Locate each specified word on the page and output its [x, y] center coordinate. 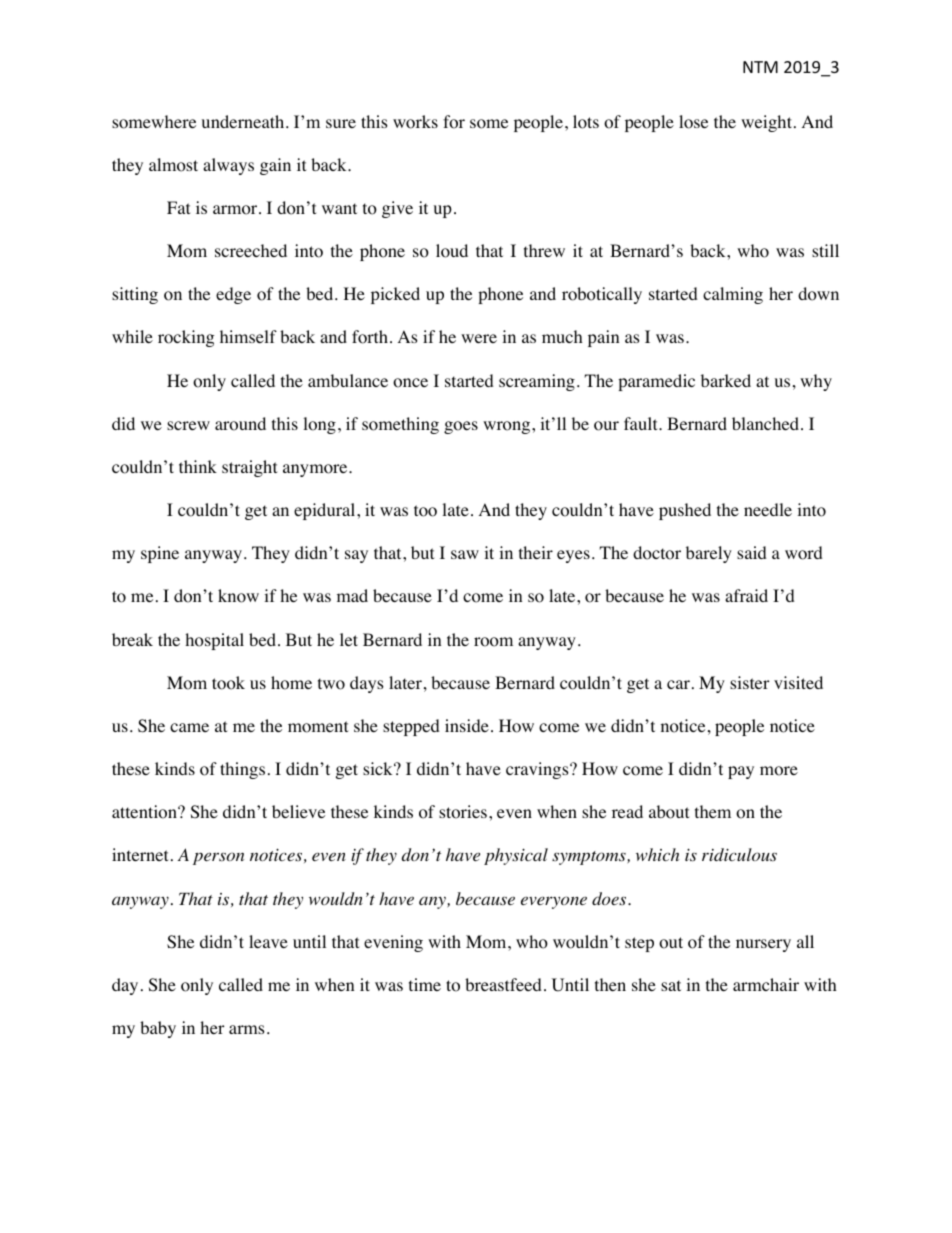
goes [461, 427]
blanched [767, 423]
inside [467, 725]
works [415, 122]
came [189, 727]
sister [750, 682]
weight [766, 123]
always [228, 166]
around [240, 424]
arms [247, 1029]
